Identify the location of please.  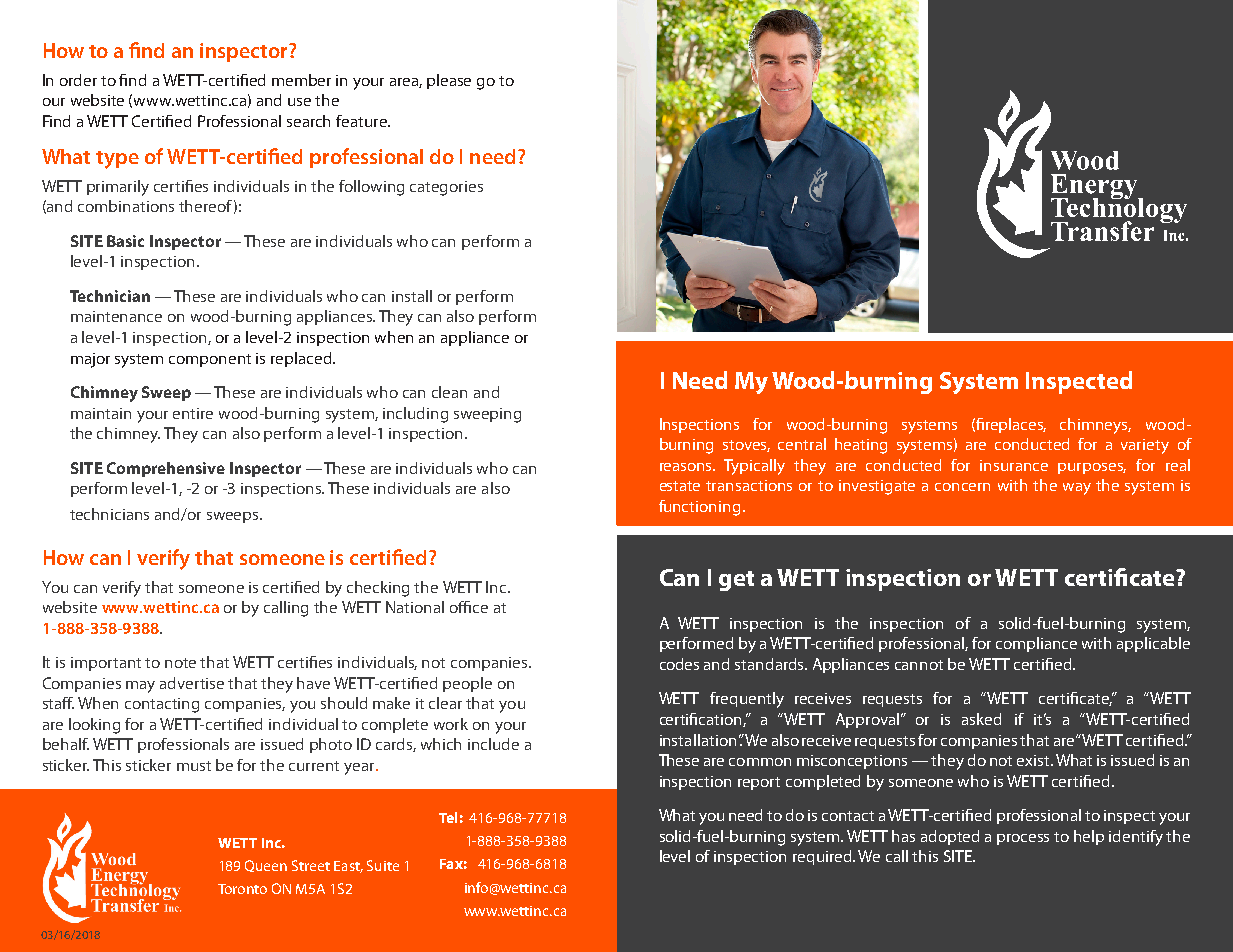
(449, 81).
